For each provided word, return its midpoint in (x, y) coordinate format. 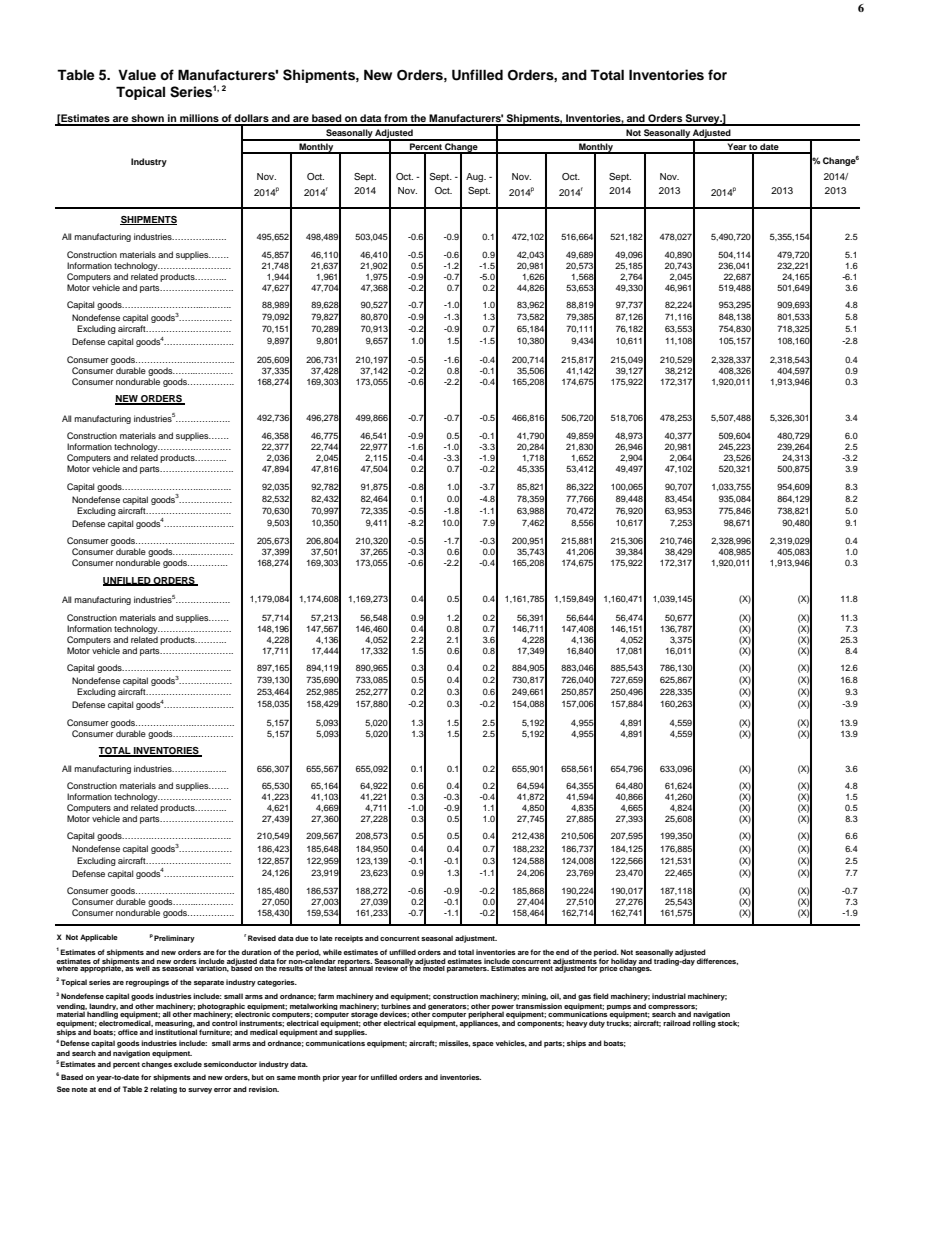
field (601, 996)
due (302, 938)
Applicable (99, 938)
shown (147, 119)
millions (199, 119)
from (396, 119)
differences (717, 961)
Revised (262, 938)
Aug (476, 177)
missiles (454, 1043)
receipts (349, 939)
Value (137, 74)
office (128, 1032)
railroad (677, 1023)
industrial (669, 996)
